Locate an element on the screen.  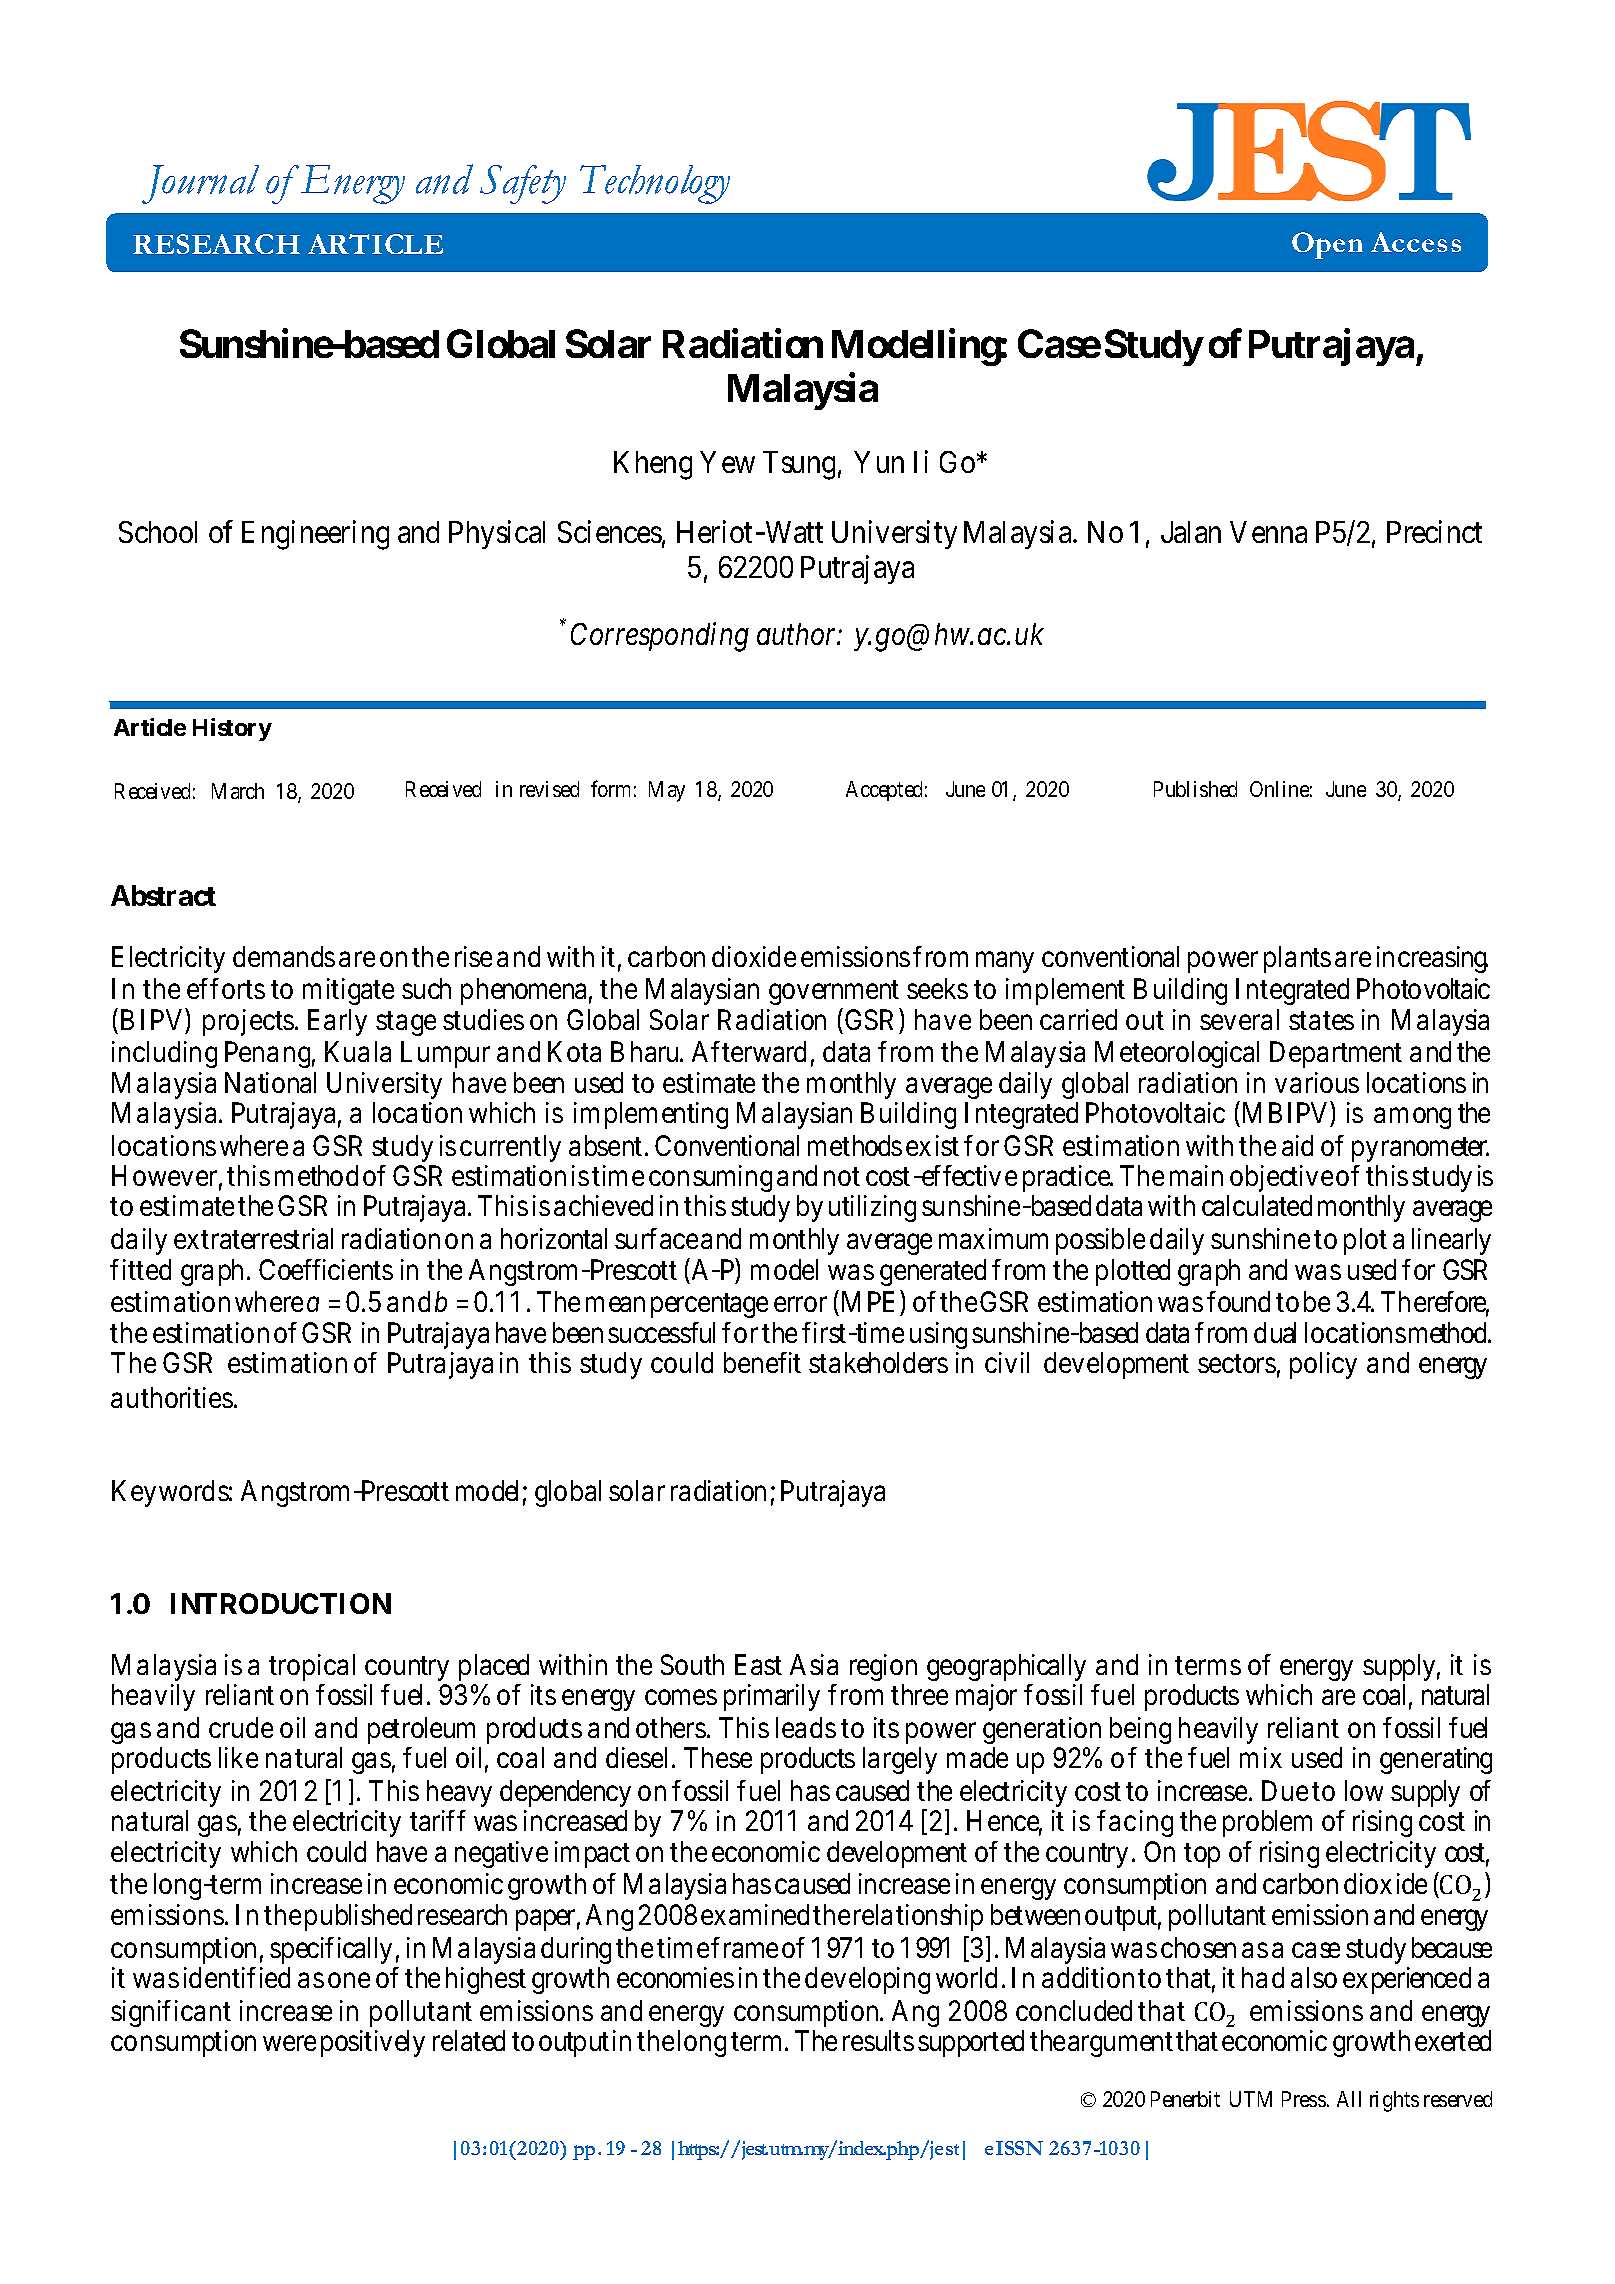
History is located at coordinates (232, 729).
